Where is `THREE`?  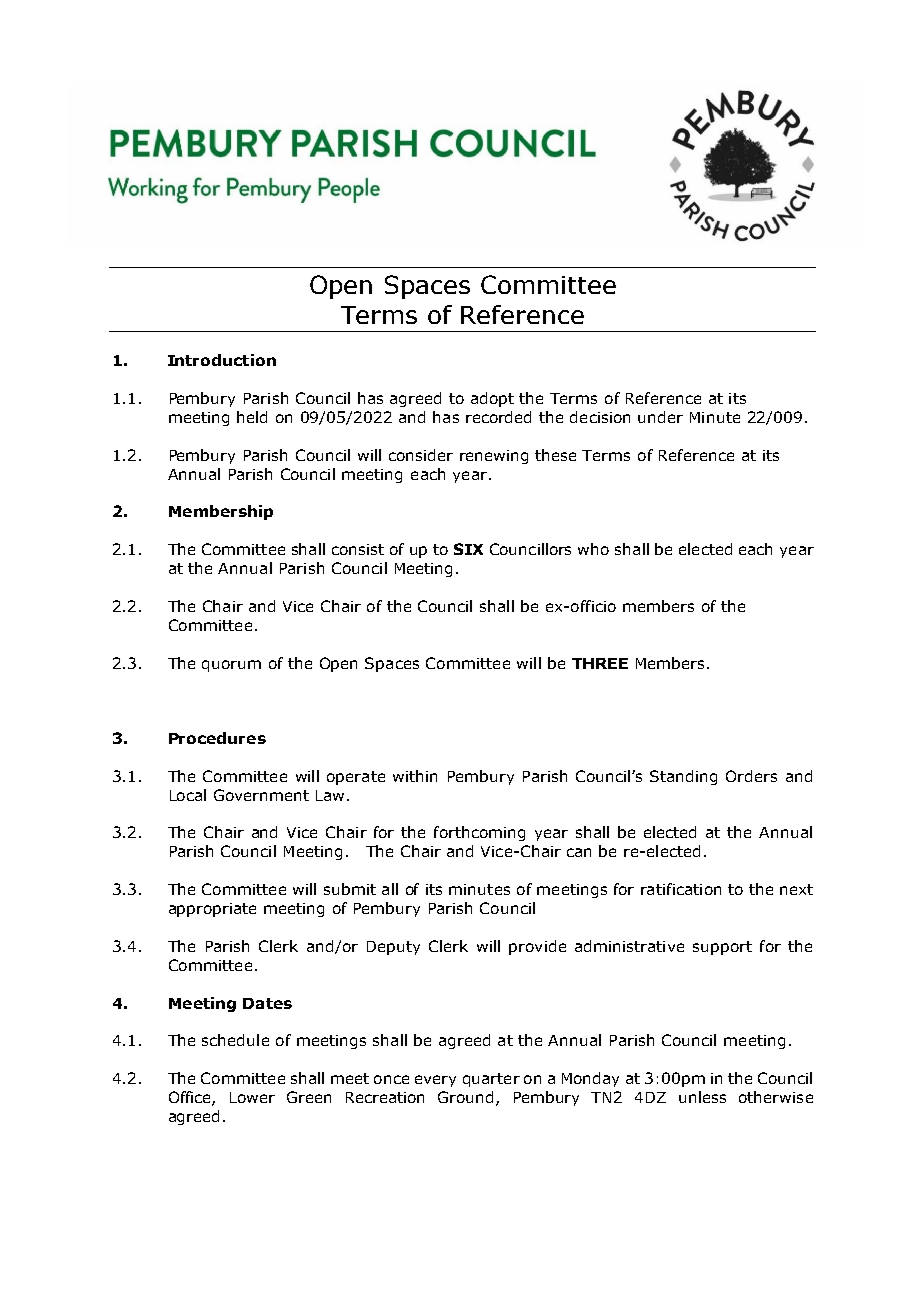 THREE is located at coordinates (600, 663).
